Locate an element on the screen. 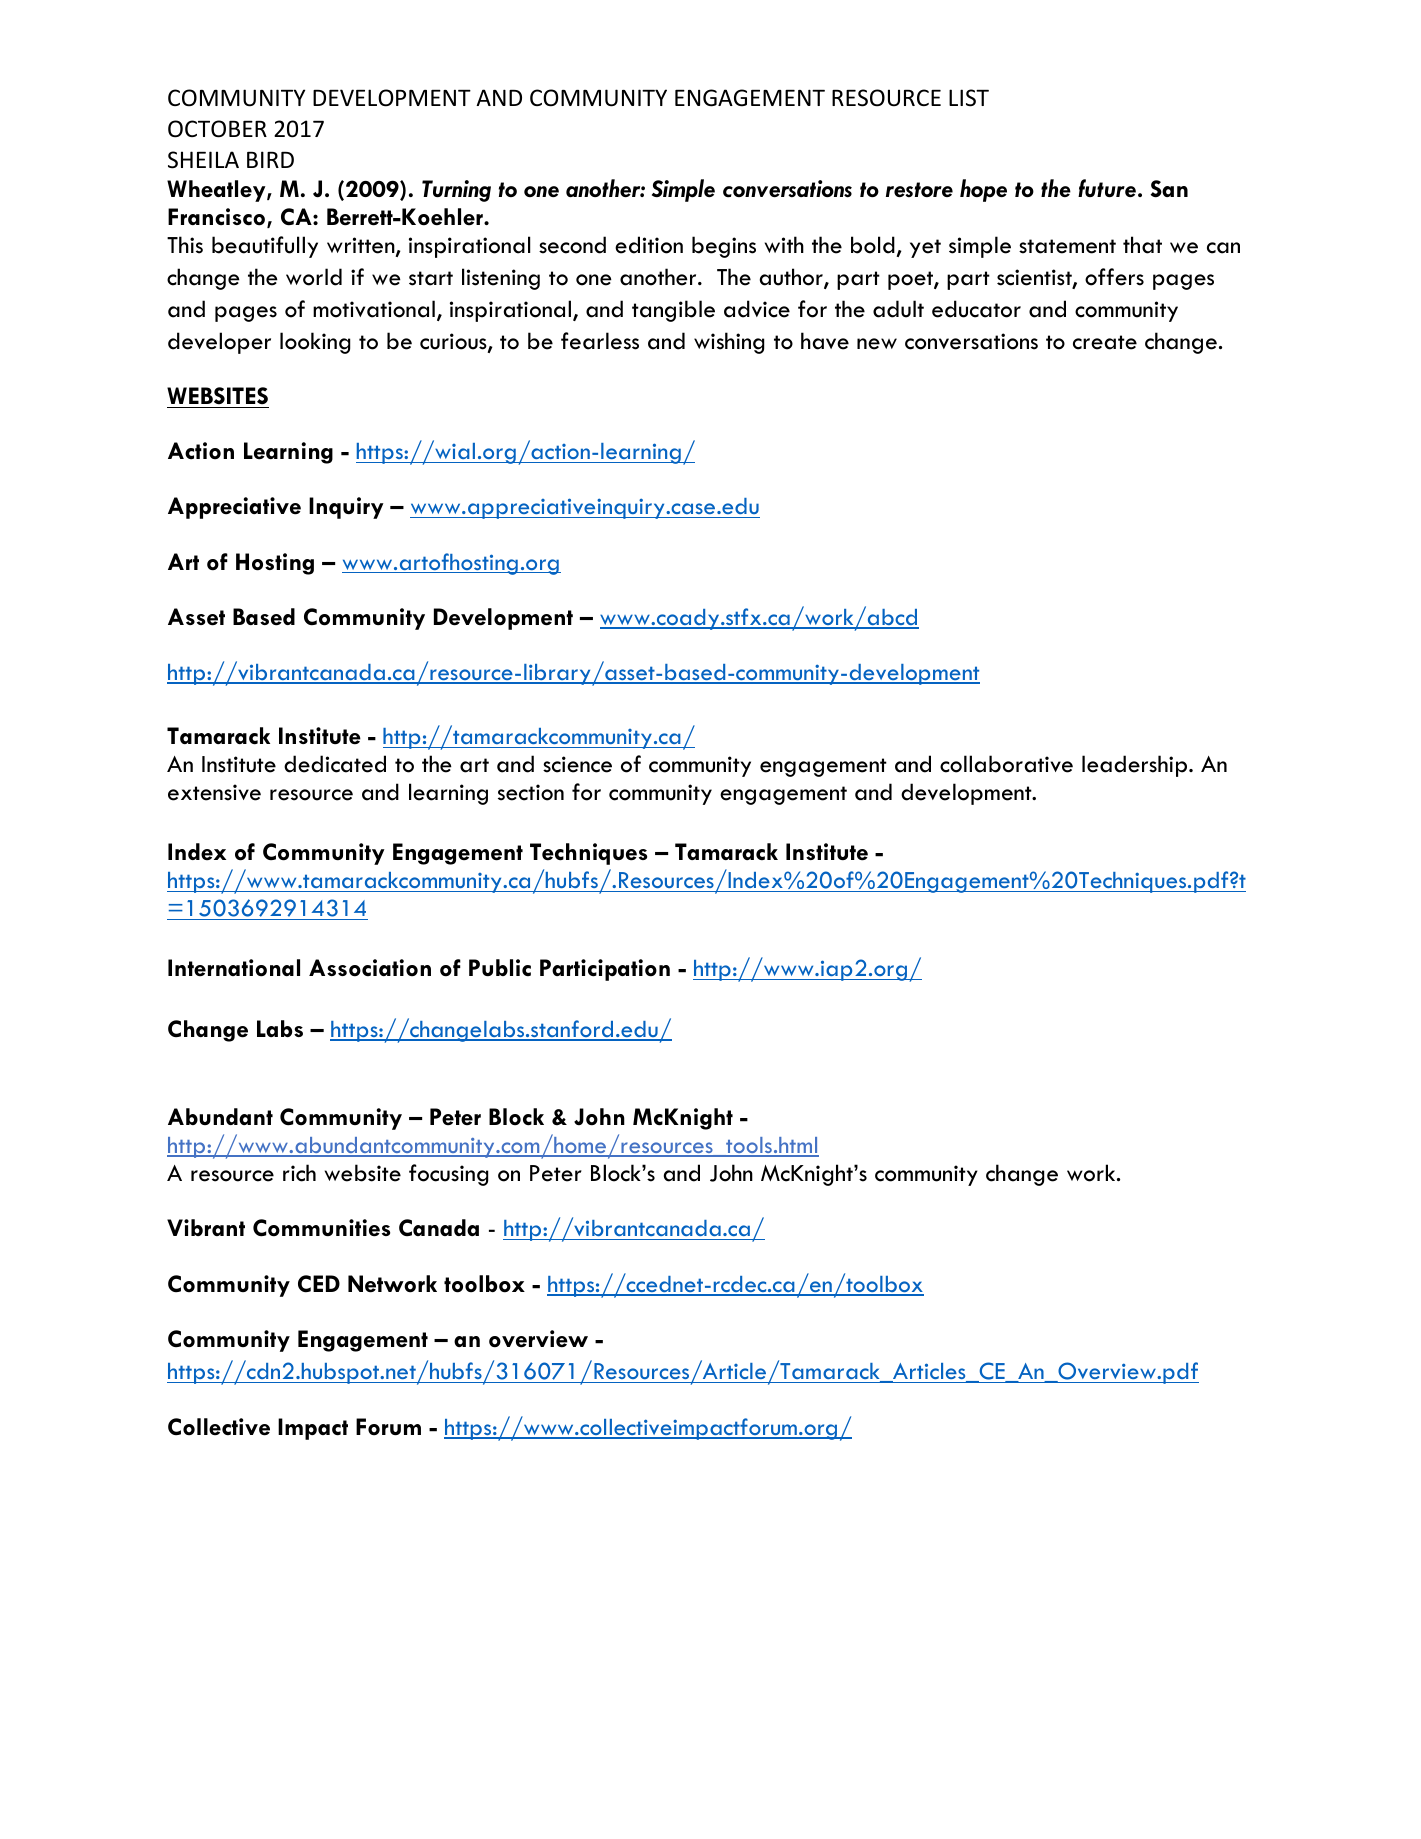 This screenshot has height=1839, width=1421. future is located at coordinates (1107, 188).
